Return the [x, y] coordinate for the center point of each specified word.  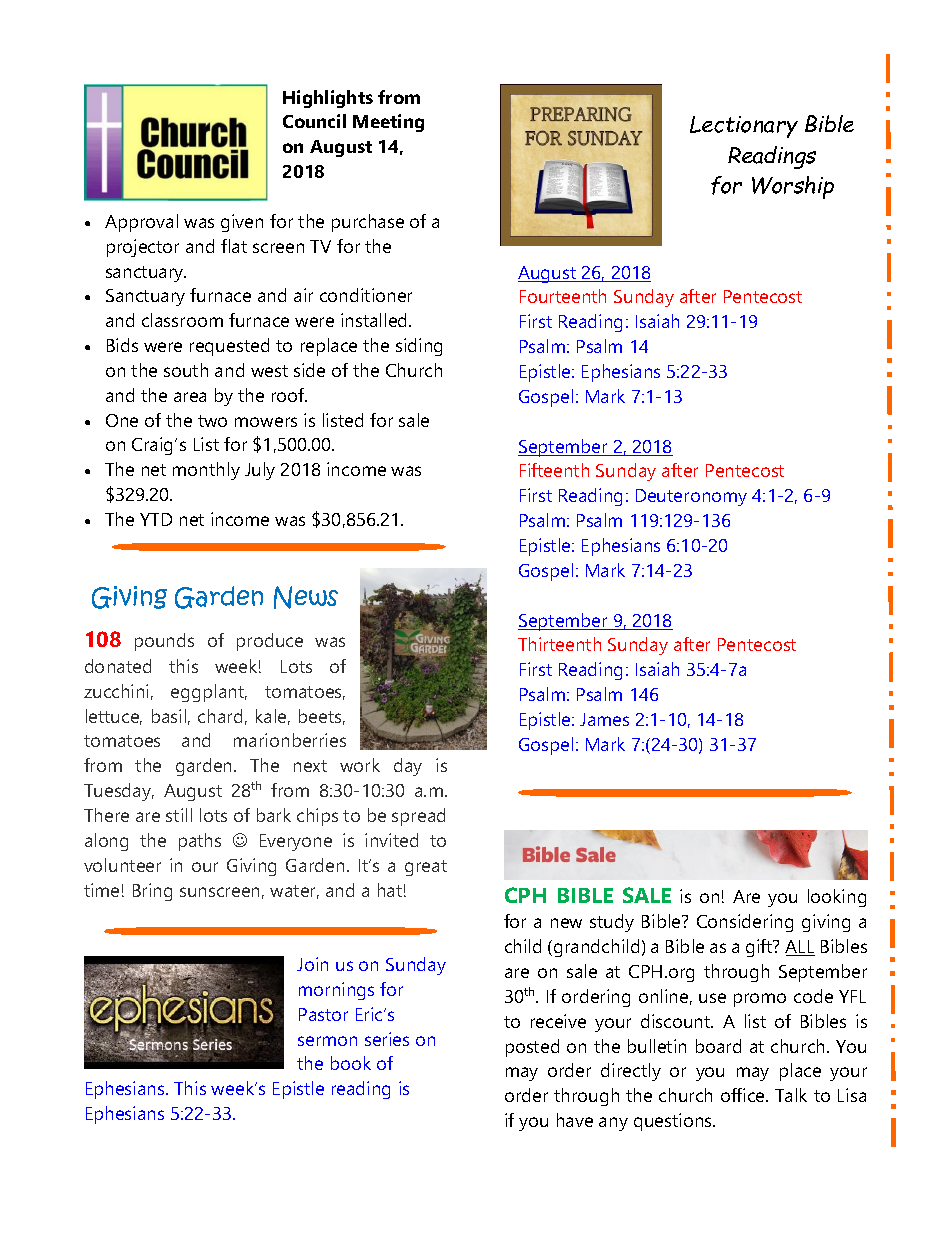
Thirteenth [559, 644]
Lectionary [744, 127]
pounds [164, 642]
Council [314, 121]
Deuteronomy [691, 497]
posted [532, 1048]
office [744, 1095]
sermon [327, 1041]
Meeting [388, 123]
